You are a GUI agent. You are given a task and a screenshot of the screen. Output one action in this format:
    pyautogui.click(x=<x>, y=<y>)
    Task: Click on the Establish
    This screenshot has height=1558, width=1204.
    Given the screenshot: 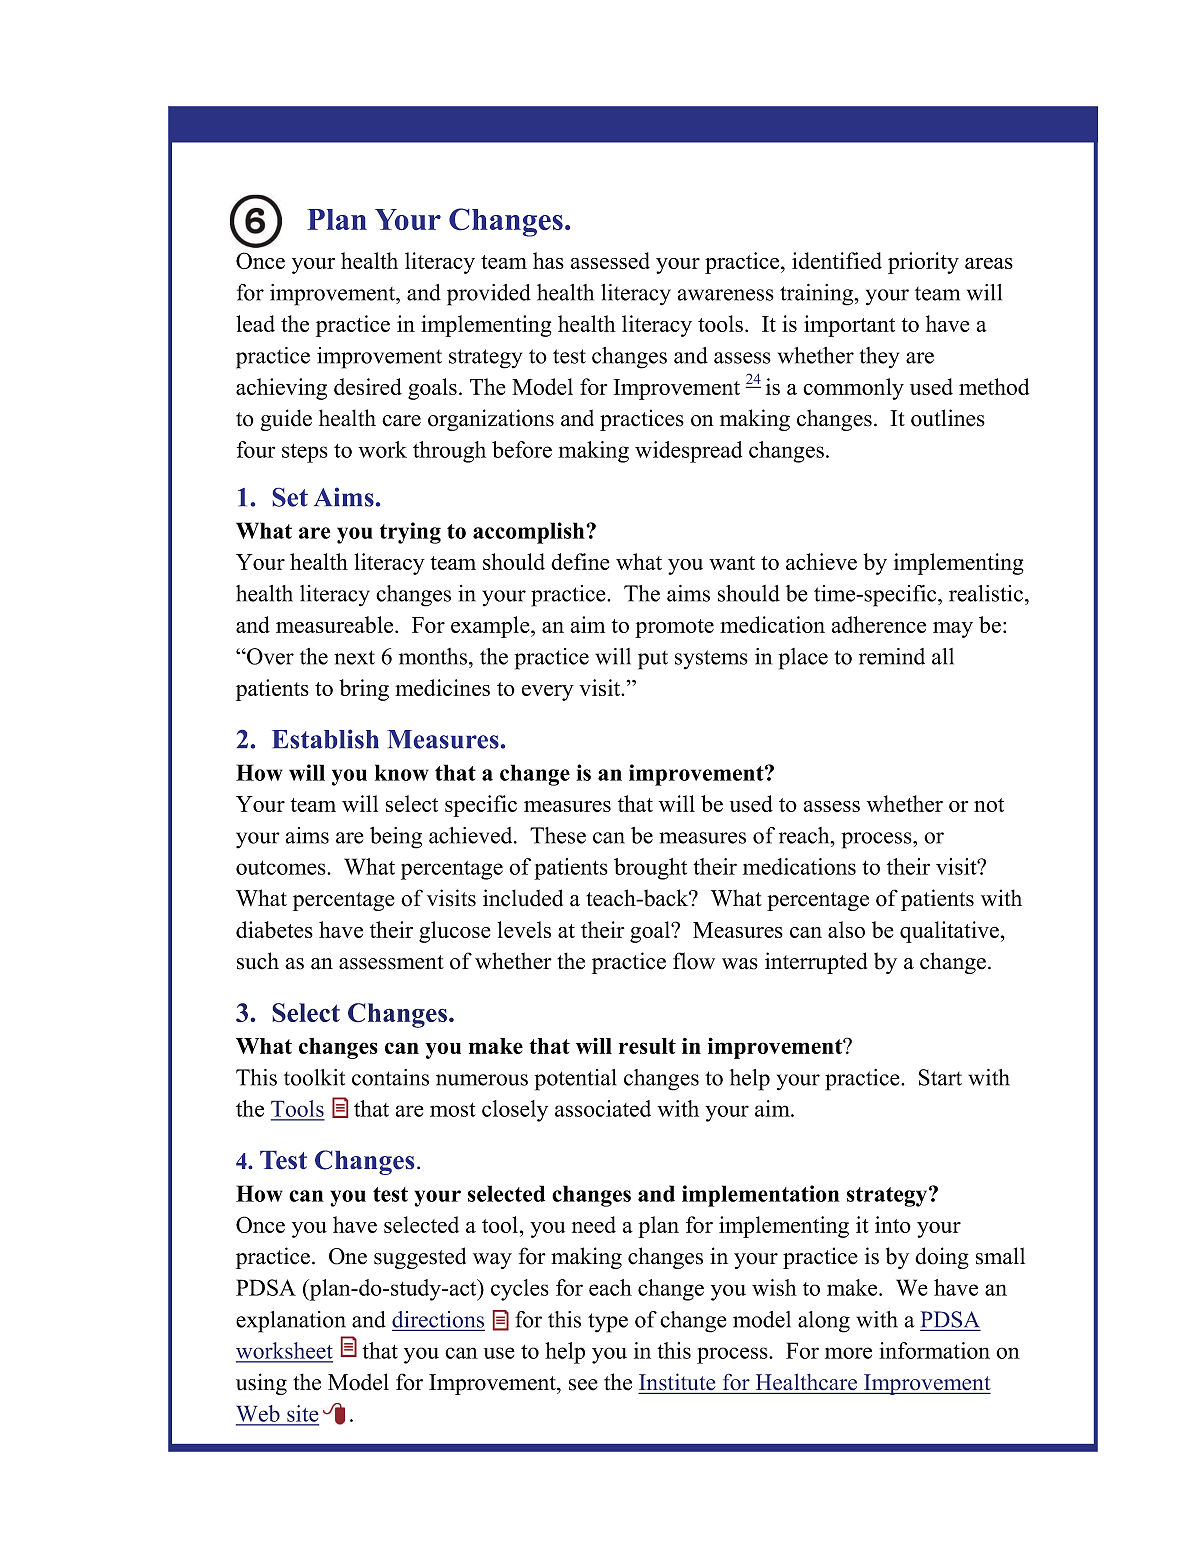 What is the action you would take?
    pyautogui.click(x=325, y=739)
